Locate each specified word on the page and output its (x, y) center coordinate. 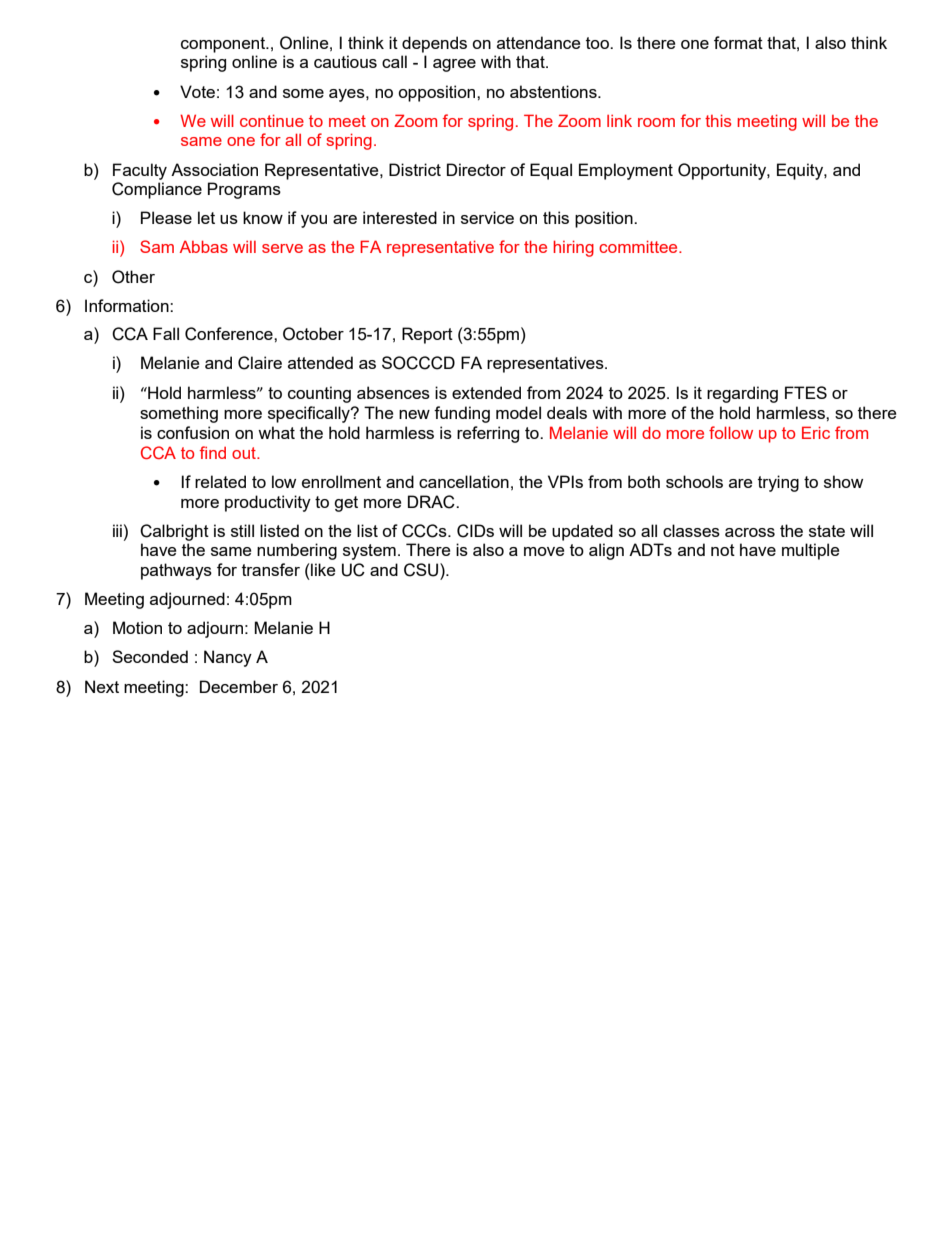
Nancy (228, 658)
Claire (260, 363)
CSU (422, 570)
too (598, 43)
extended (486, 392)
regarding (742, 394)
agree (454, 65)
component (224, 45)
